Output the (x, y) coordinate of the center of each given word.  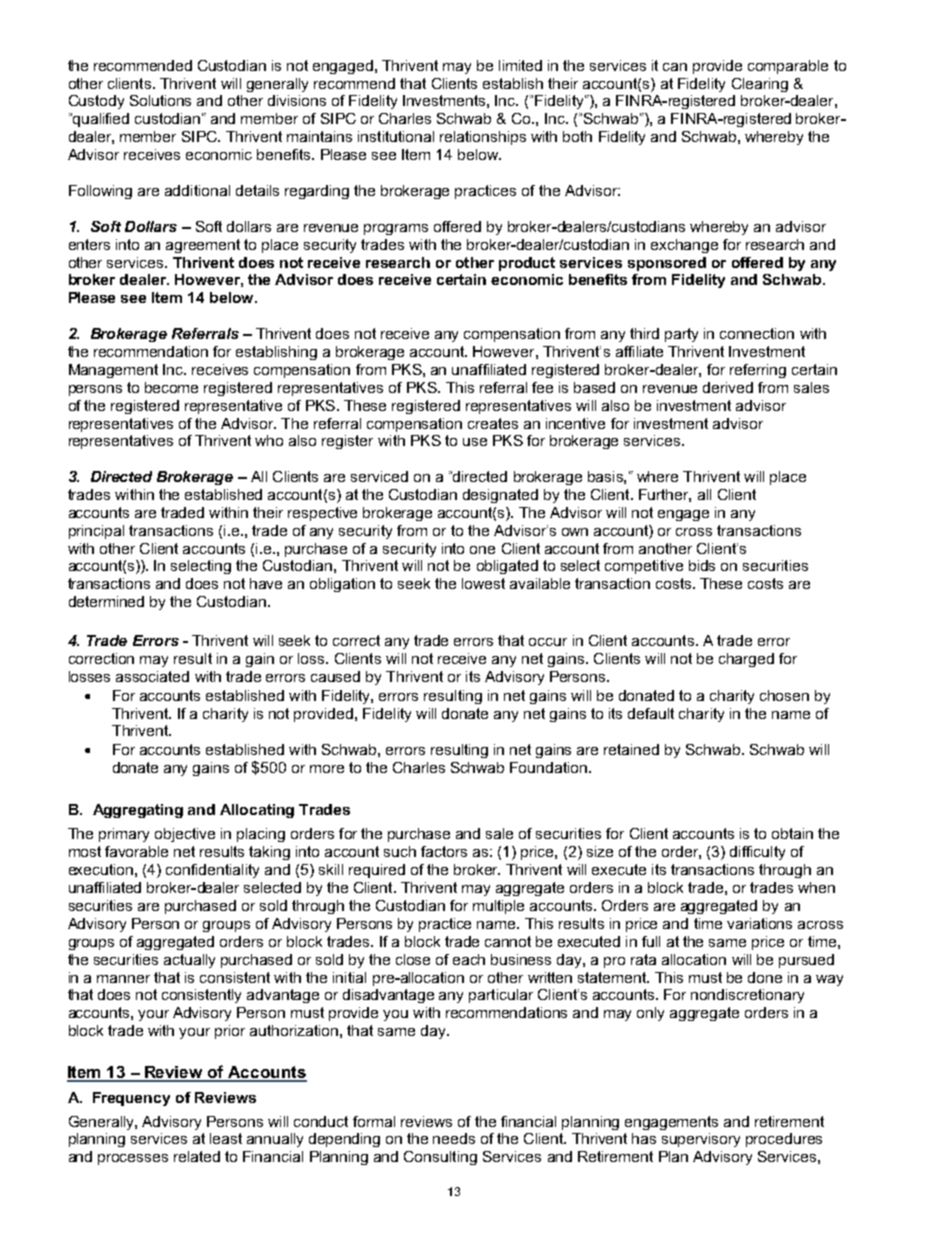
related (197, 1156)
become (171, 387)
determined (106, 601)
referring (758, 371)
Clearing (760, 85)
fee (542, 387)
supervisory (701, 1140)
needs (454, 1138)
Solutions (160, 100)
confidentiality (212, 871)
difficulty (757, 853)
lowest (483, 583)
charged (746, 660)
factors (444, 851)
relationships (483, 138)
